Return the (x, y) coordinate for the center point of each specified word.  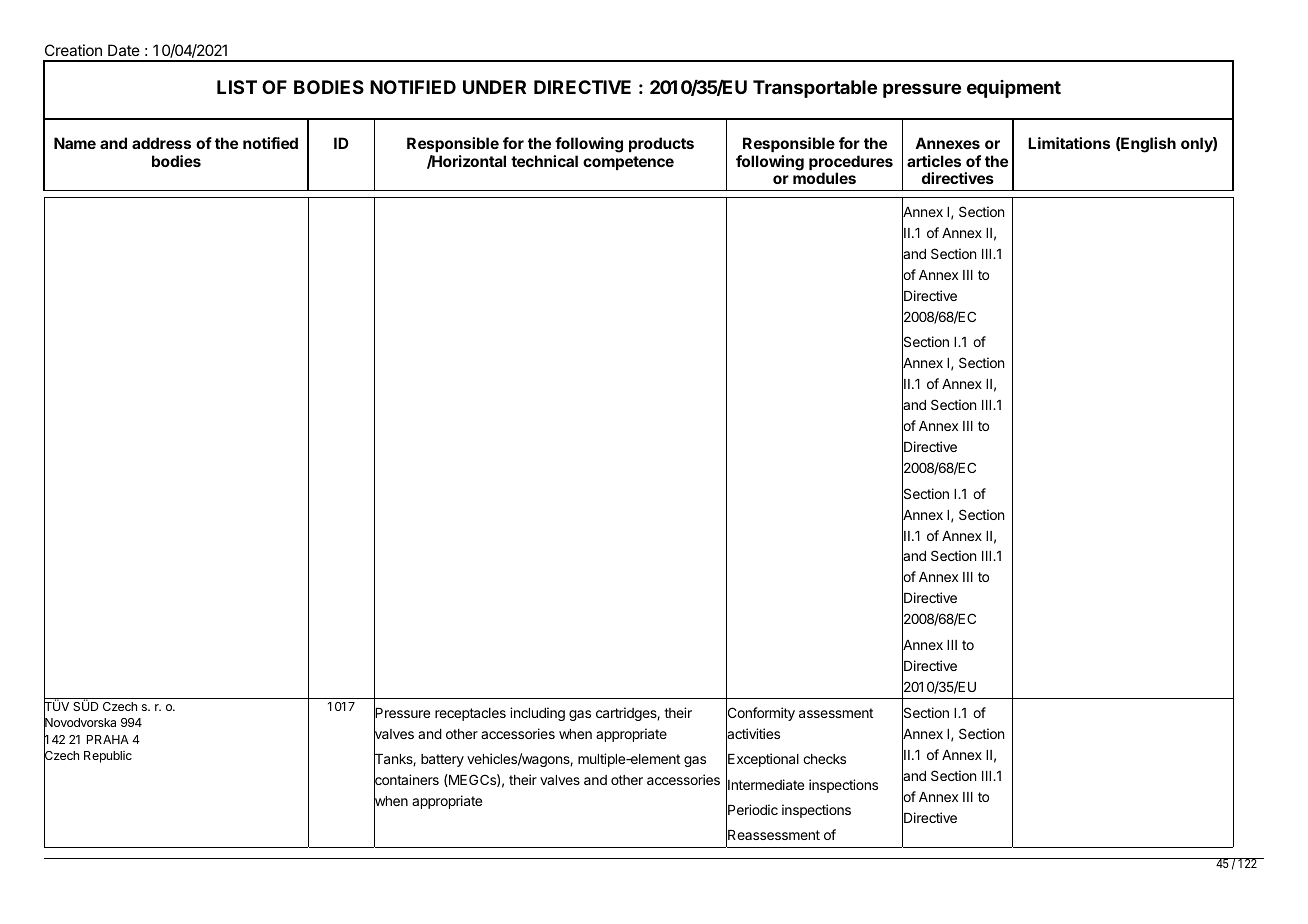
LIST (237, 87)
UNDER (494, 87)
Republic (108, 757)
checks (824, 759)
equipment (1014, 89)
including (537, 714)
